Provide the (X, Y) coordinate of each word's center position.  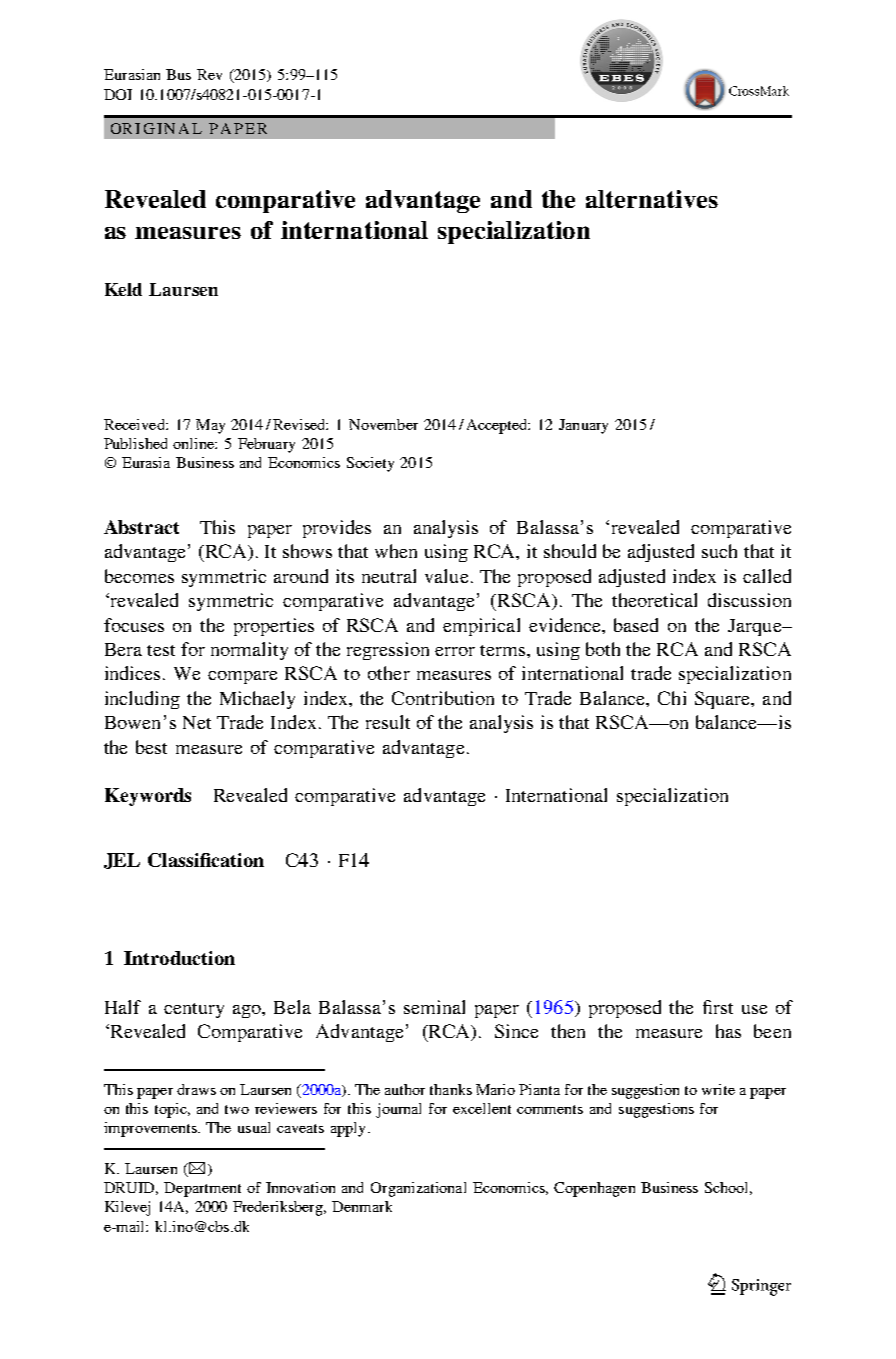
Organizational (418, 1189)
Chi (672, 698)
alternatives (652, 199)
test (161, 650)
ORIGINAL (156, 128)
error (455, 651)
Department (202, 1189)
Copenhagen (594, 1189)
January (583, 426)
